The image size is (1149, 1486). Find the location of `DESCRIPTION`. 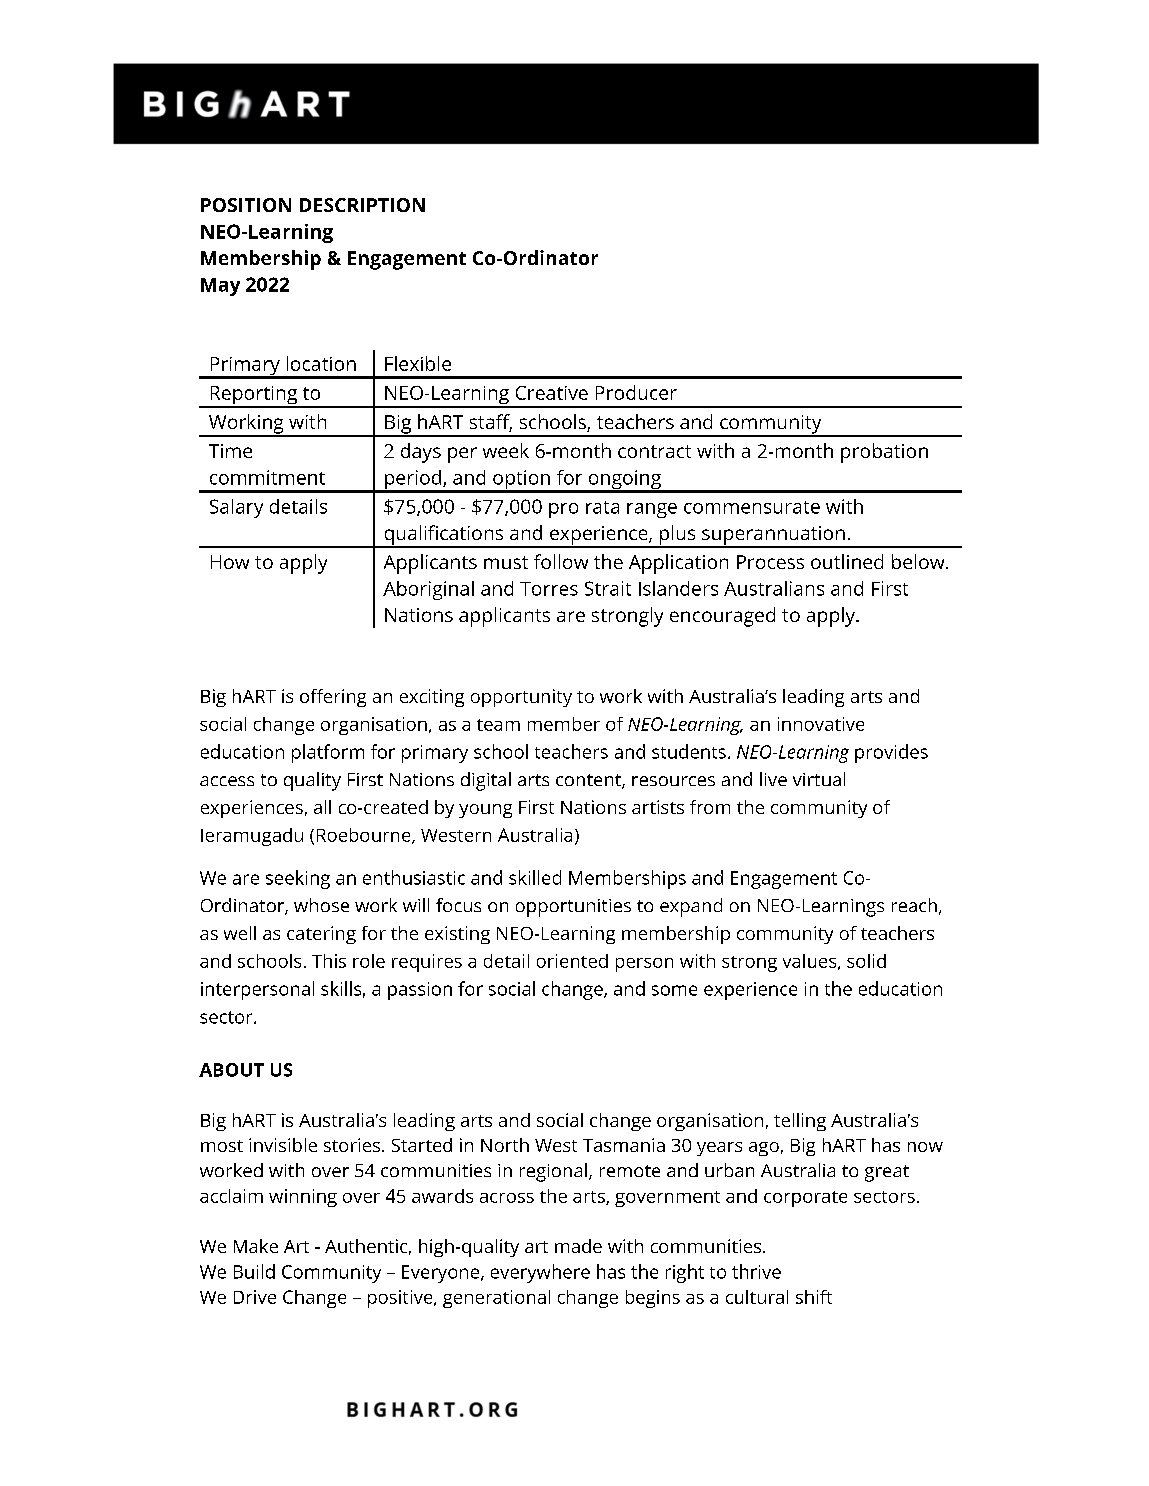

DESCRIPTION is located at coordinates (362, 205).
